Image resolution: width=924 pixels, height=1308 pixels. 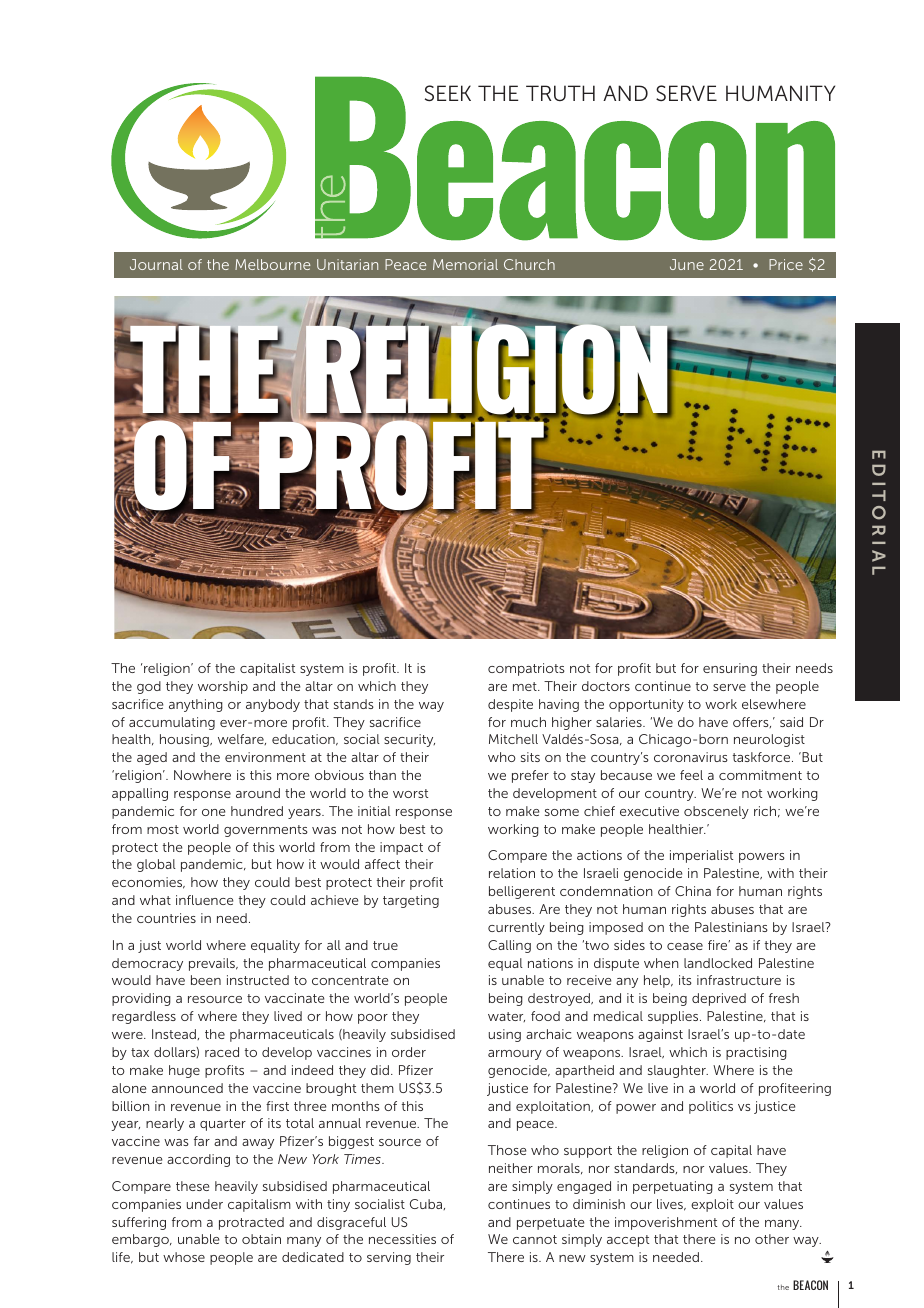 I want to click on TRUTH, so click(x=560, y=93).
